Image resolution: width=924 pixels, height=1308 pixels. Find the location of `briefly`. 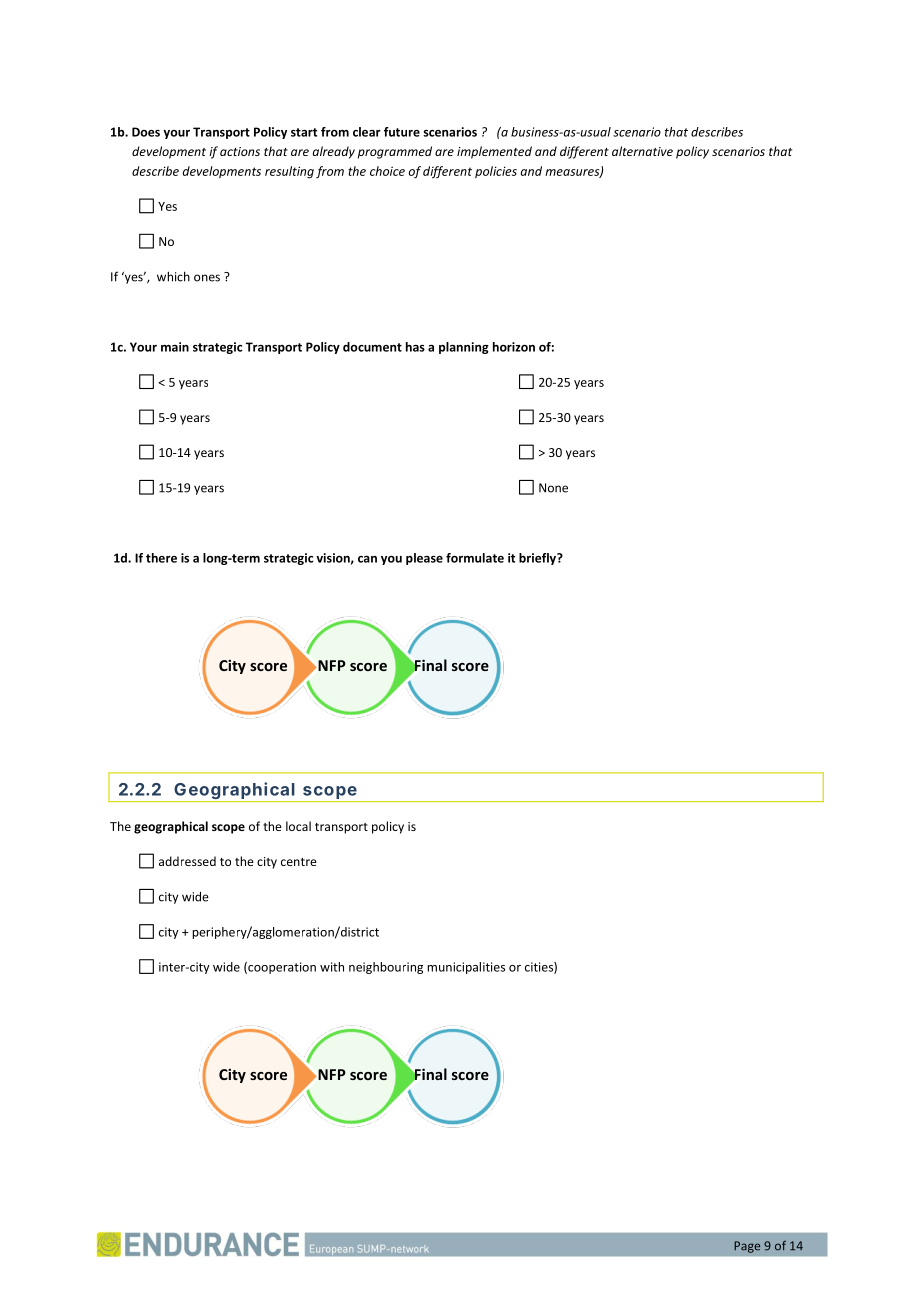

briefly is located at coordinates (538, 559).
